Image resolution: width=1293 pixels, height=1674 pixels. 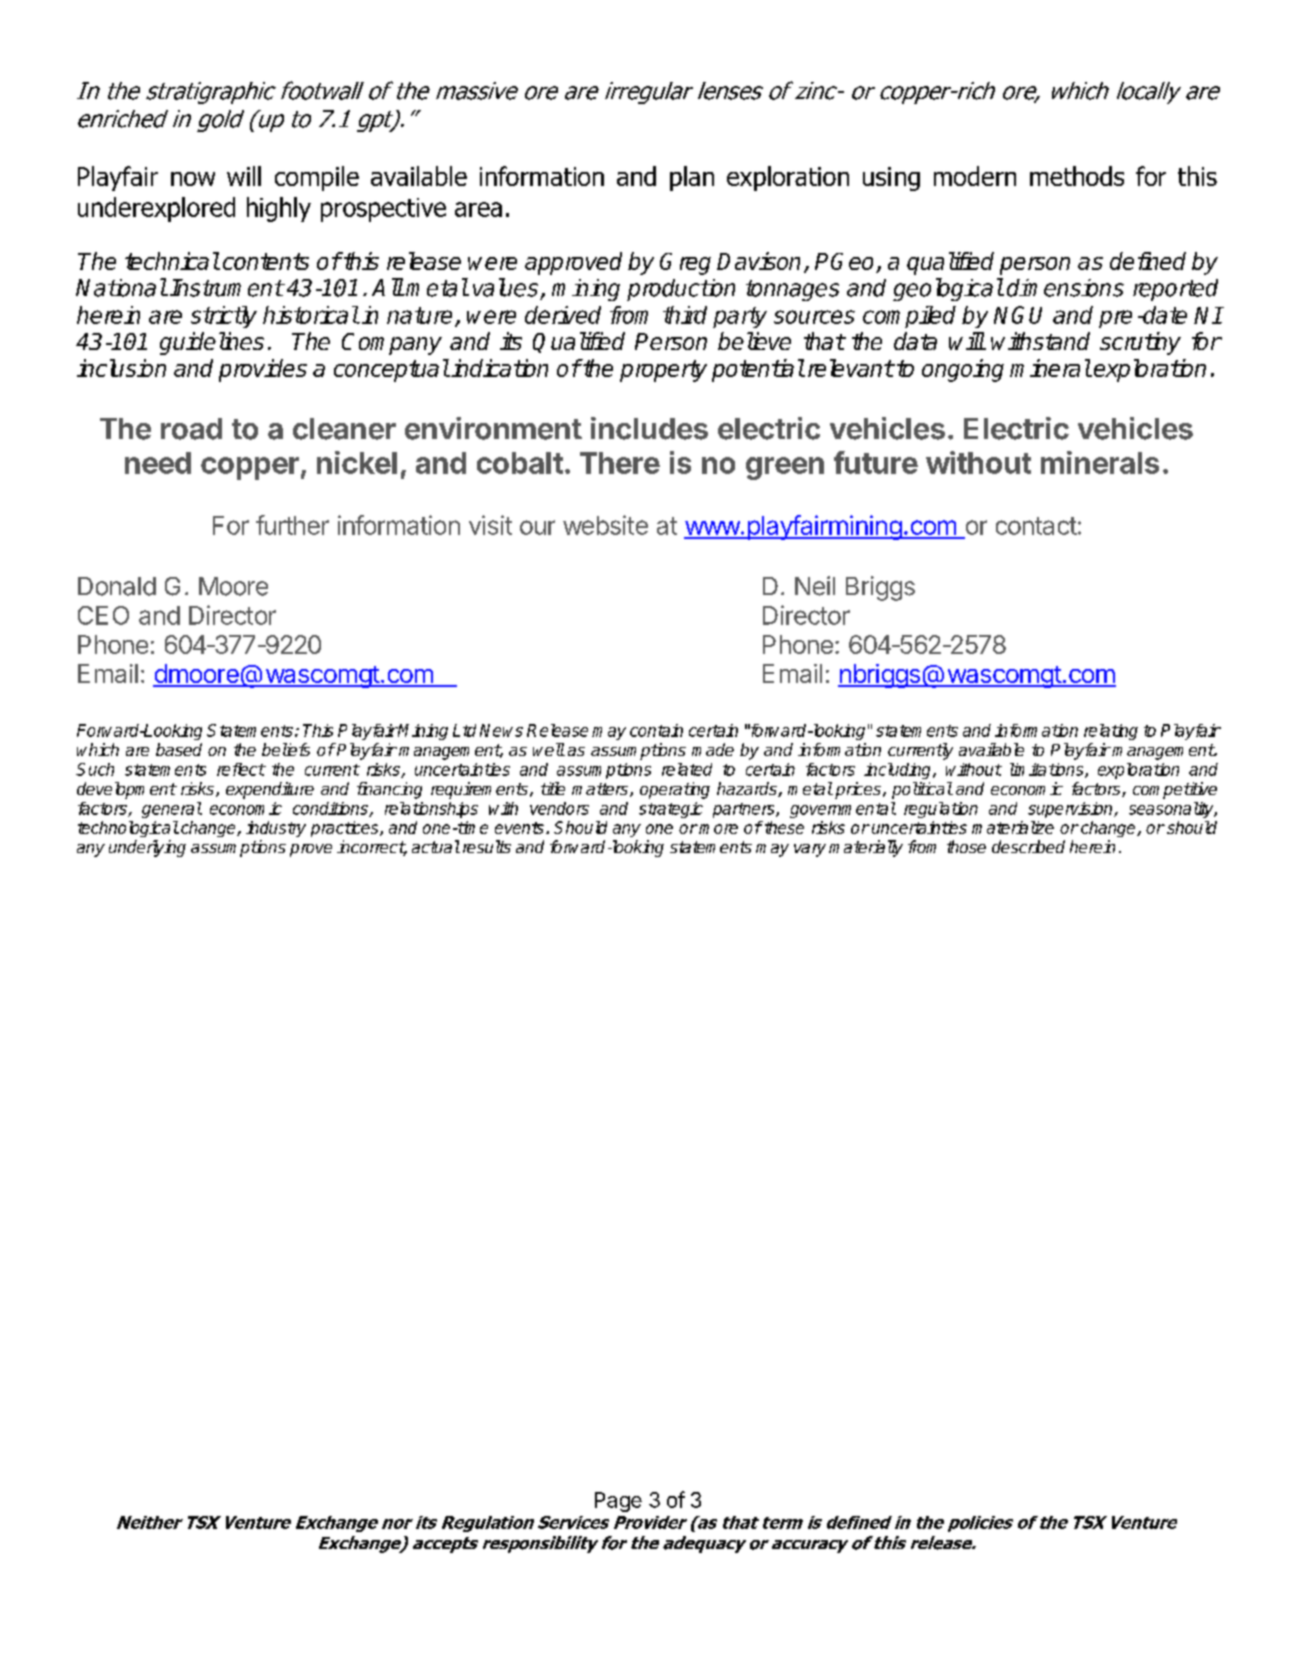 I want to click on contact, so click(x=1036, y=526).
